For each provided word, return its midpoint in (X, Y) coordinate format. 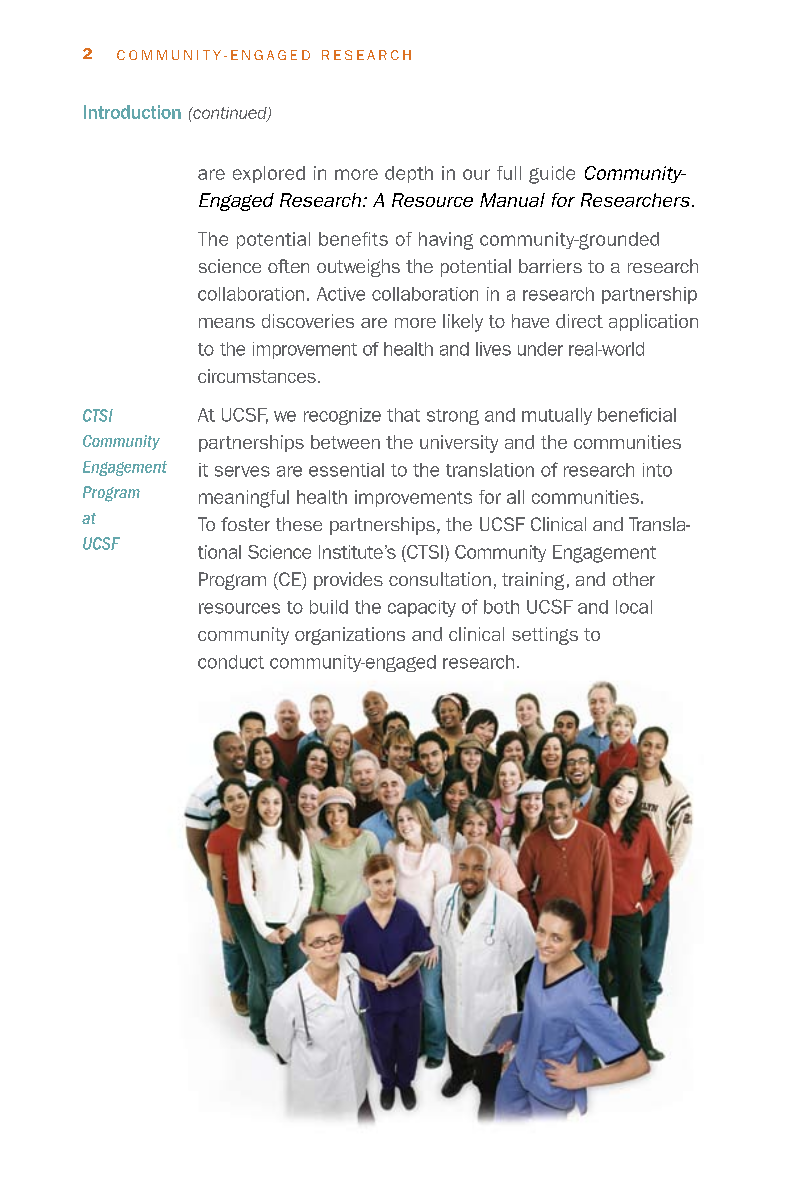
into (657, 470)
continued (230, 114)
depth (409, 174)
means (227, 323)
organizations (350, 636)
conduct (231, 662)
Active (341, 294)
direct (579, 321)
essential (346, 470)
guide (552, 175)
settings (545, 636)
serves (242, 471)
